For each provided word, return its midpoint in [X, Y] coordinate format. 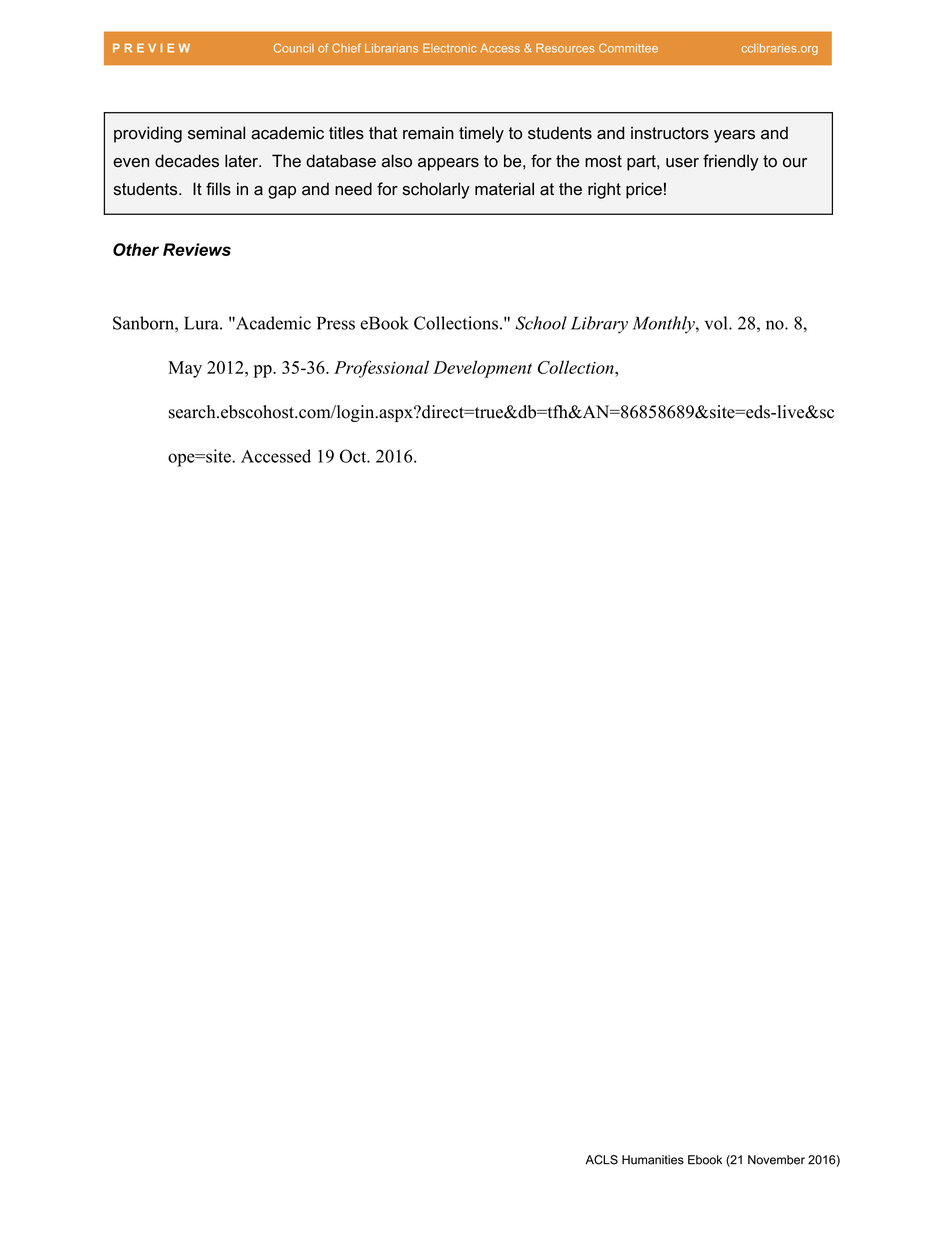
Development [482, 369]
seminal [216, 133]
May [185, 369]
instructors [670, 133]
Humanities [653, 1160]
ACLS [601, 1160]
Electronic [450, 48]
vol [717, 323]
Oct [354, 456]
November [776, 1160]
